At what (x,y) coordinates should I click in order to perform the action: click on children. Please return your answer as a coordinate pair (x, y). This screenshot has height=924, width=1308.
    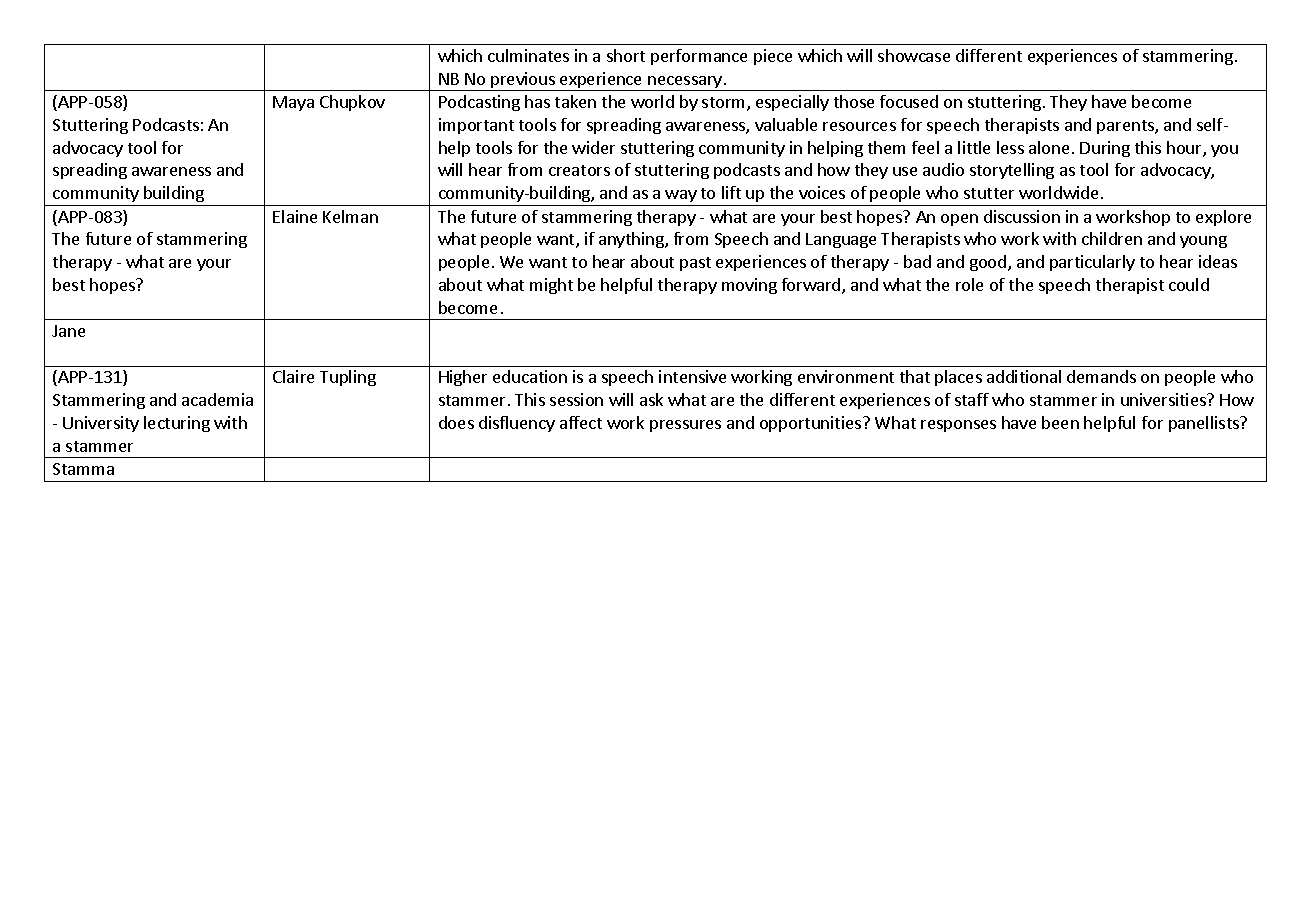
    Looking at the image, I should click on (1112, 238).
